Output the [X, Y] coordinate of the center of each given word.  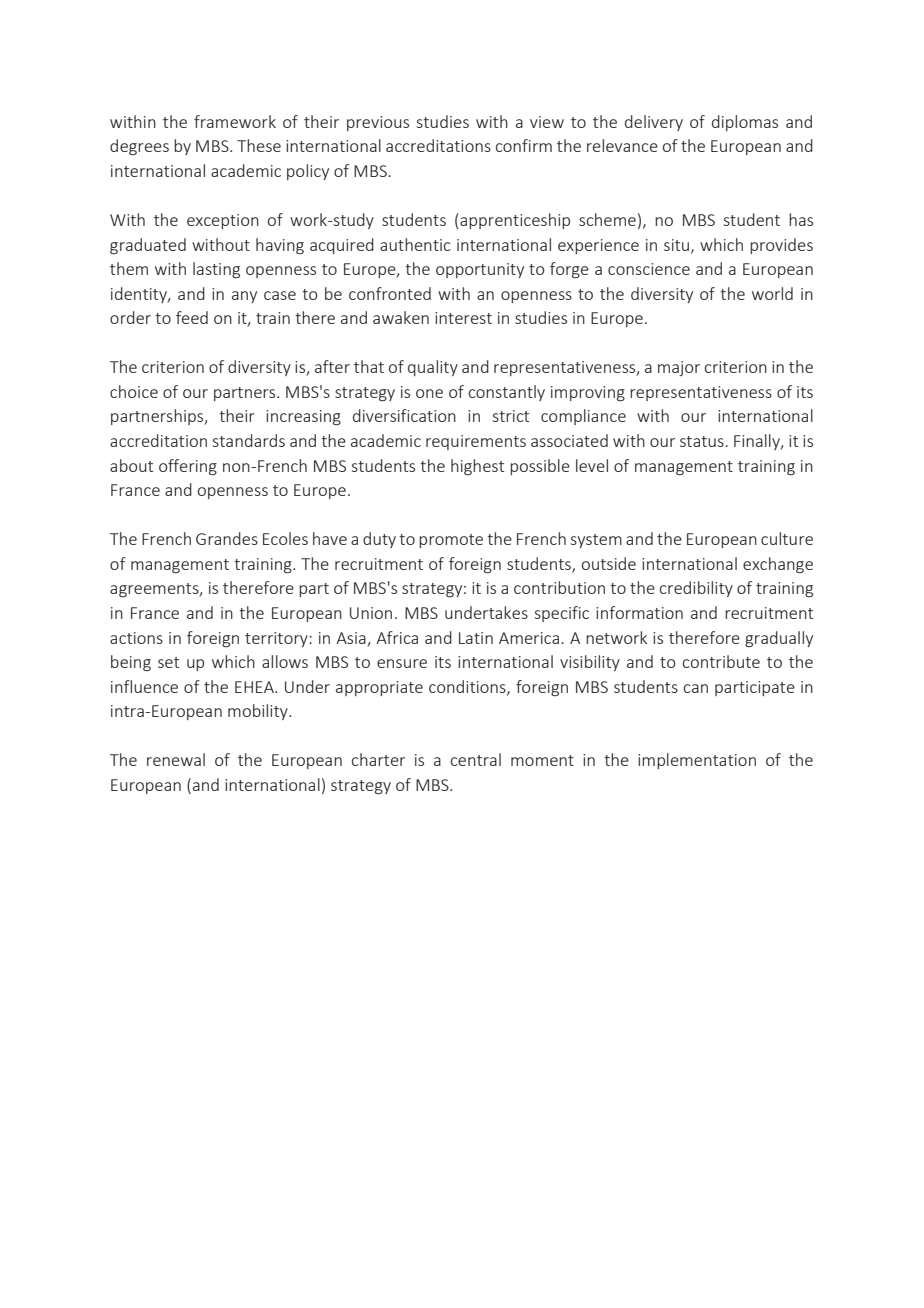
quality [433, 368]
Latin [476, 638]
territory [277, 639]
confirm [524, 145]
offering [188, 467]
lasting [216, 270]
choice [134, 391]
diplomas [745, 123]
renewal [176, 759]
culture [787, 538]
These [259, 145]
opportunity [480, 270]
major [679, 368]
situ [678, 246]
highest [477, 467]
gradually [779, 639]
